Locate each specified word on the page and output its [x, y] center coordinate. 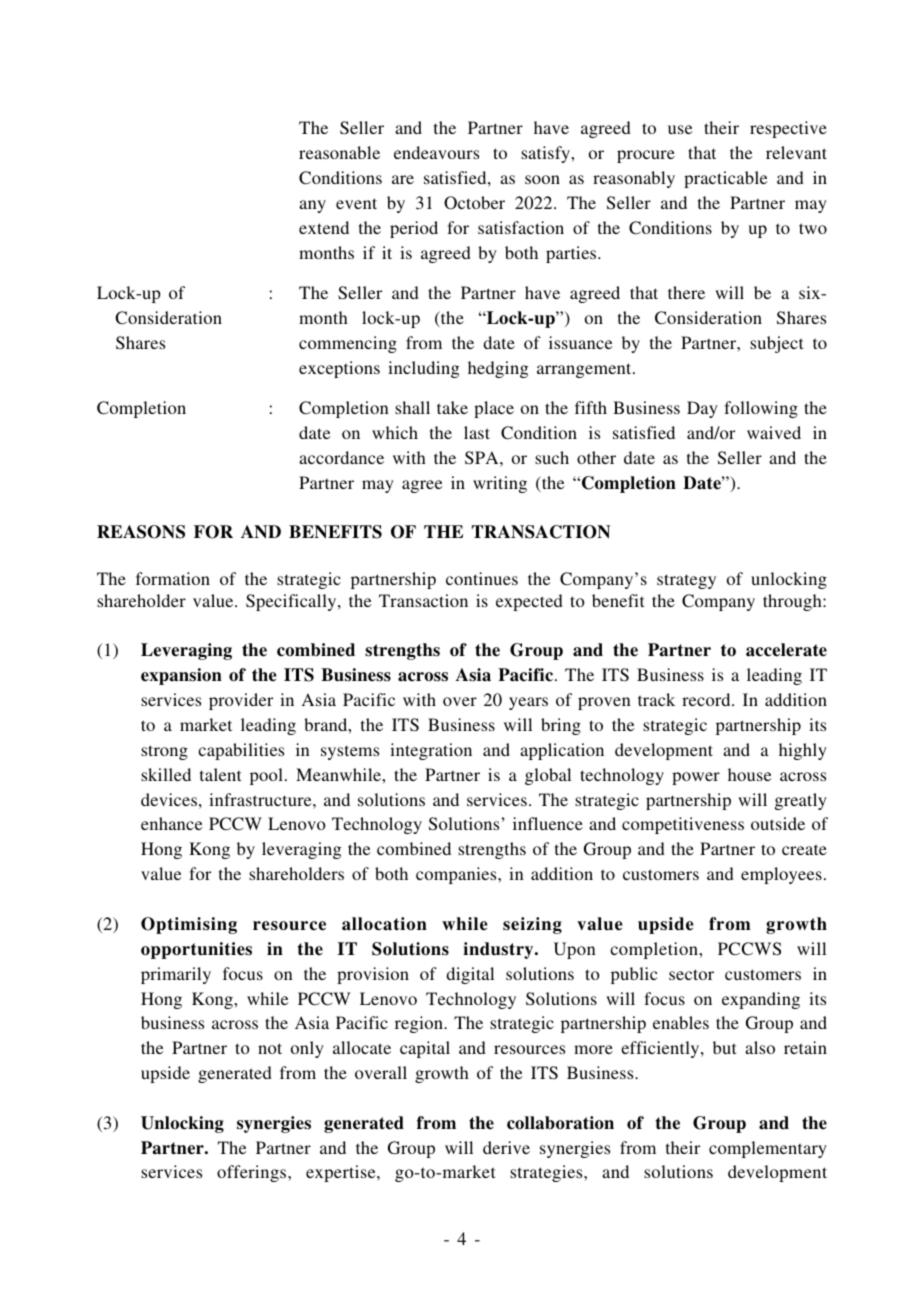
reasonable [339, 152]
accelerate [786, 650]
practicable [726, 179]
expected [529, 602]
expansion [181, 676]
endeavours [436, 152]
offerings [253, 1173]
